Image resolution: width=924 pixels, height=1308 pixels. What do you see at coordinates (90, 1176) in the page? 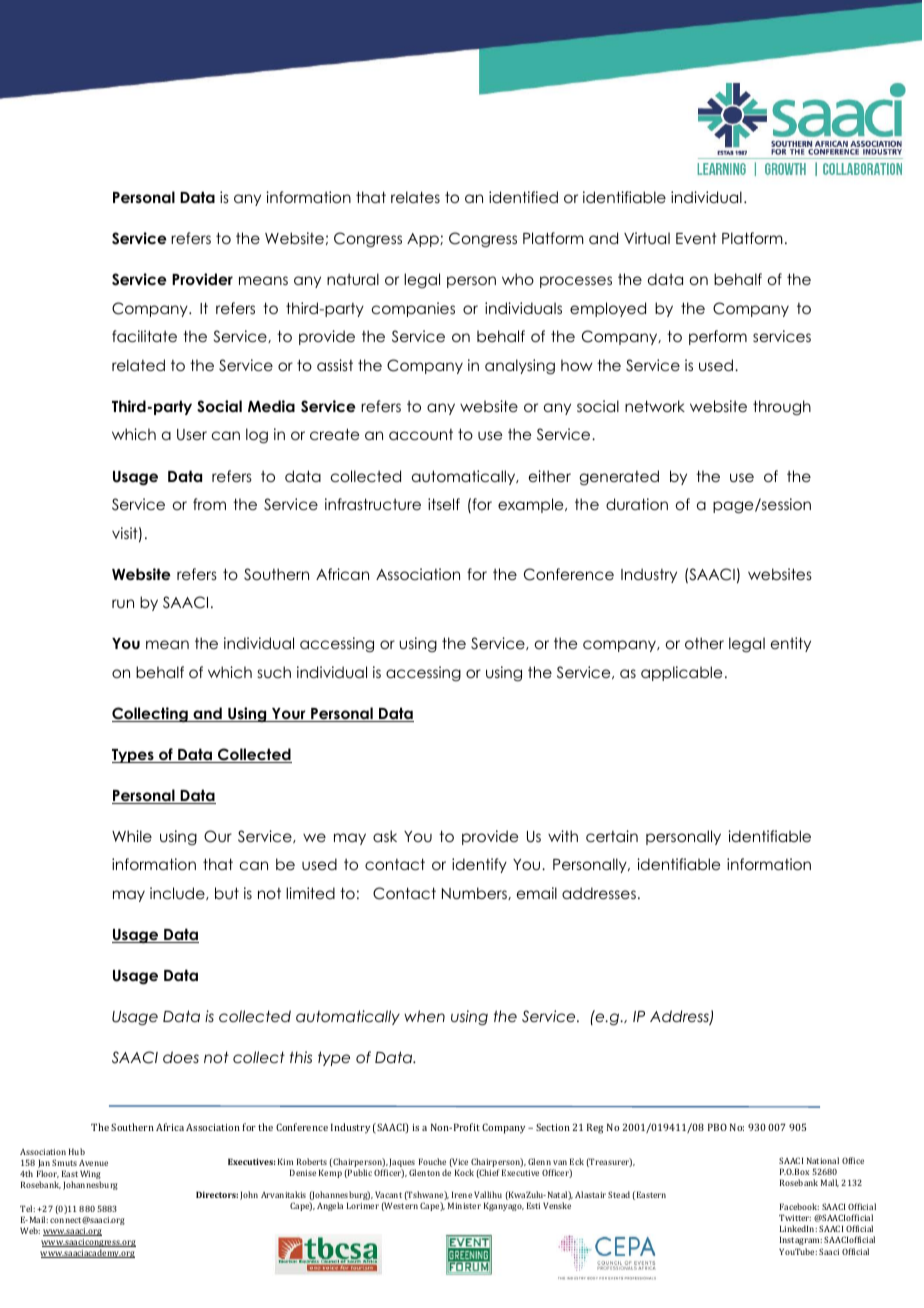
I see `Wing` at bounding box center [90, 1176].
